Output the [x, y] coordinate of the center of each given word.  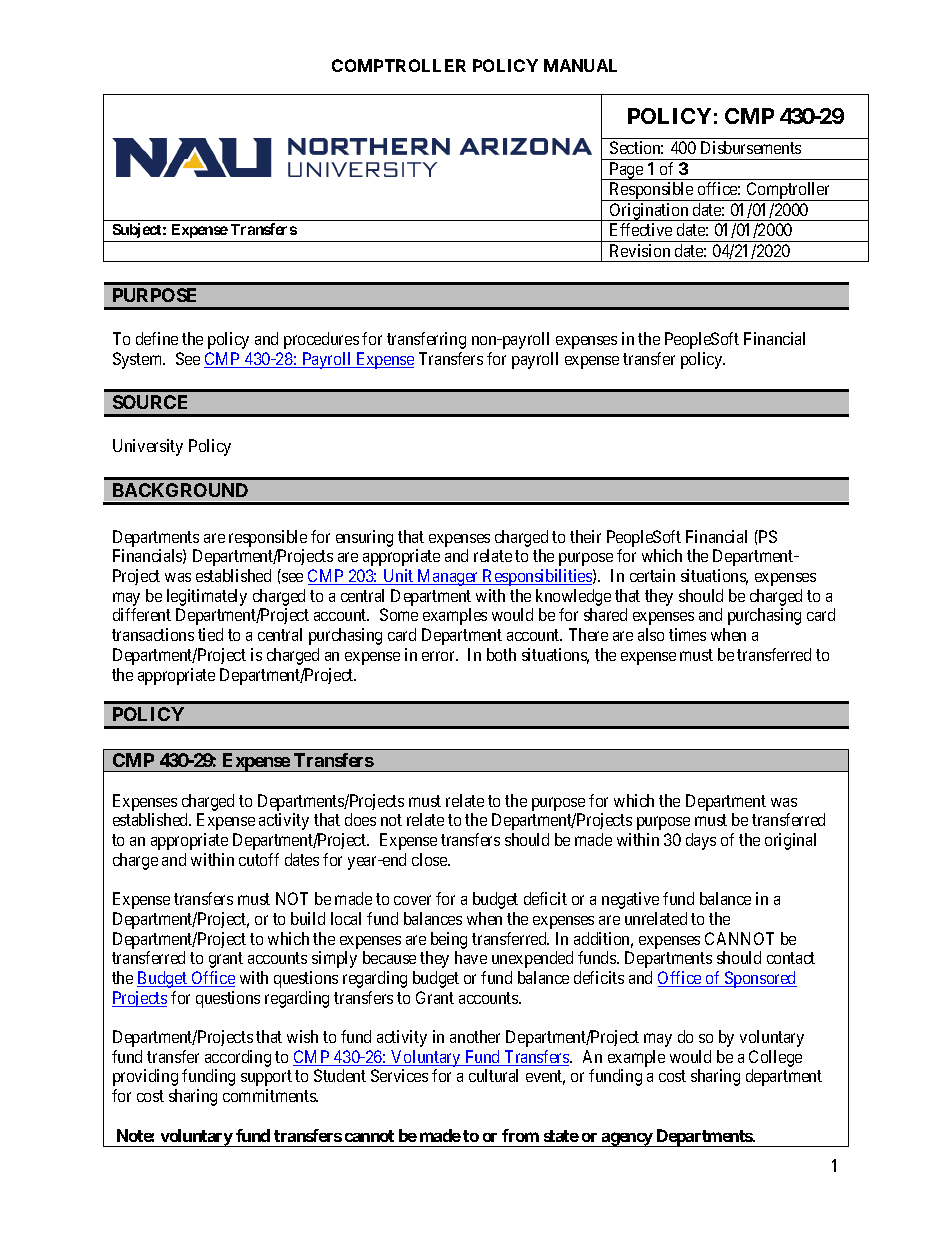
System [139, 360]
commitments [270, 1095]
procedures [321, 340]
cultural [493, 1075]
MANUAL [580, 65]
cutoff [259, 859]
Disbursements [751, 147]
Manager [448, 577]
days [701, 841]
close [430, 859]
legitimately [207, 599]
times [687, 634]
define [157, 338]
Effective [641, 229]
